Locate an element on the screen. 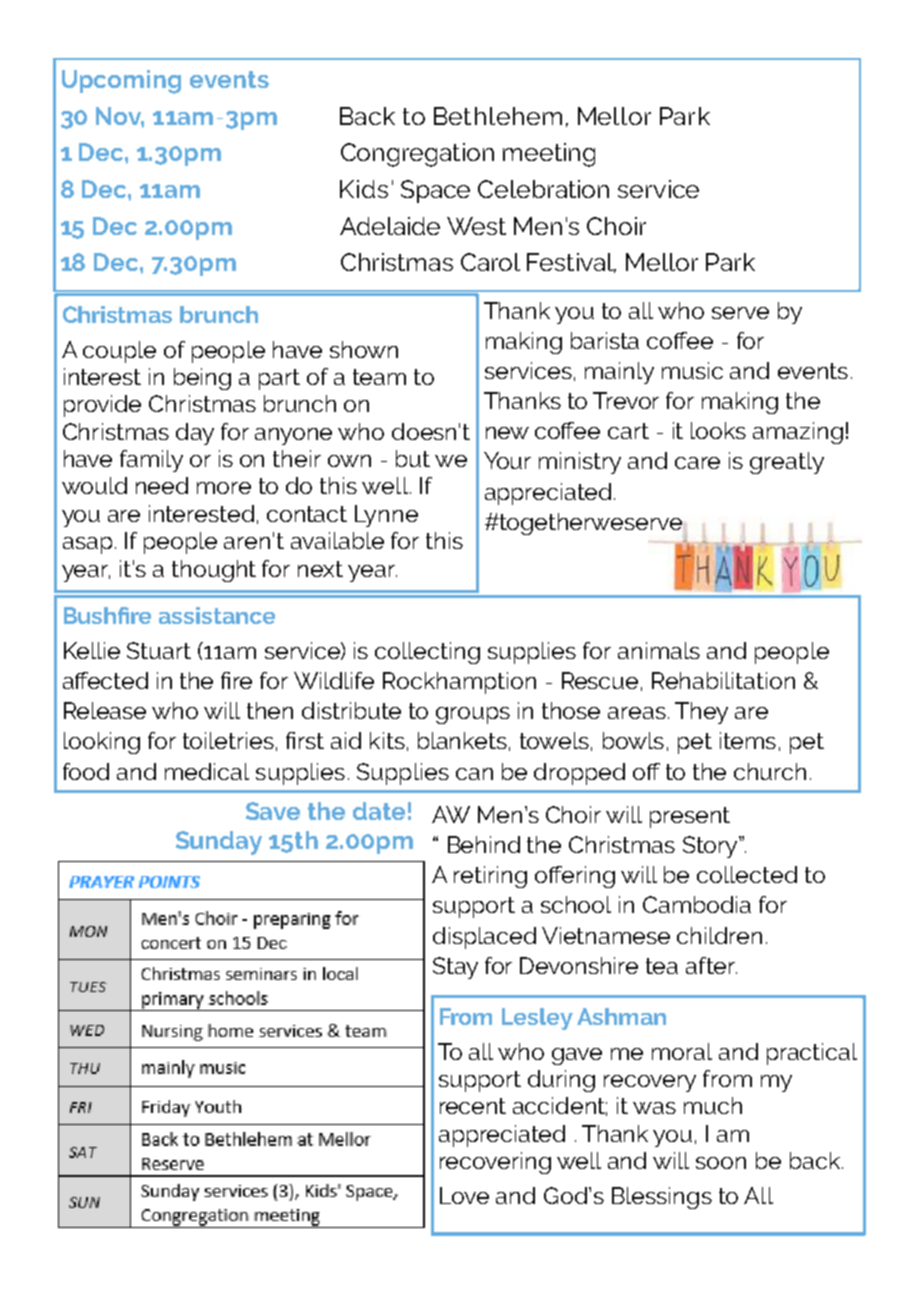 Image resolution: width=924 pixels, height=1308 pixels. meeting is located at coordinates (549, 155).
